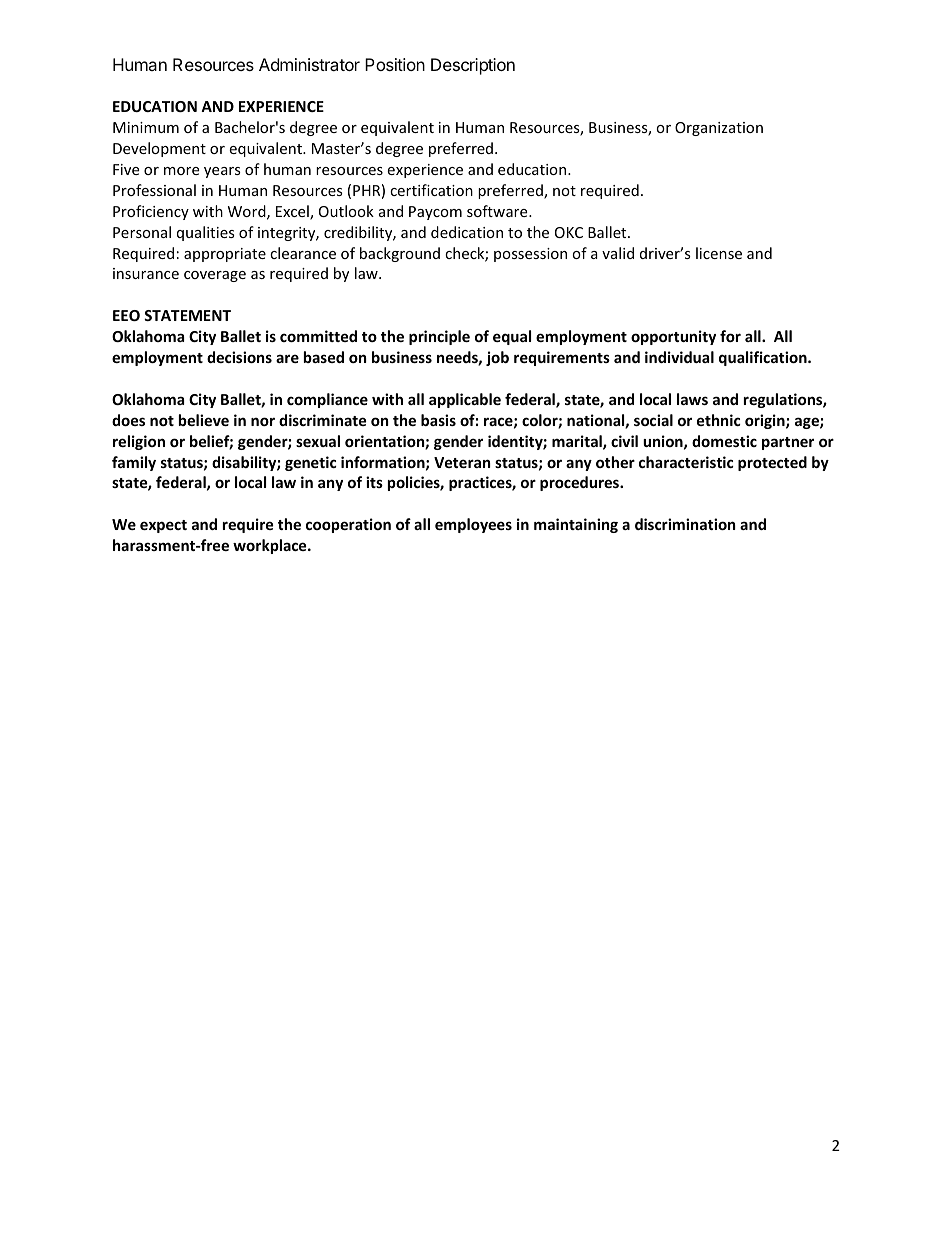 This screenshot has height=1233, width=952. What do you see at coordinates (163, 526) in the screenshot?
I see `expect` at bounding box center [163, 526].
